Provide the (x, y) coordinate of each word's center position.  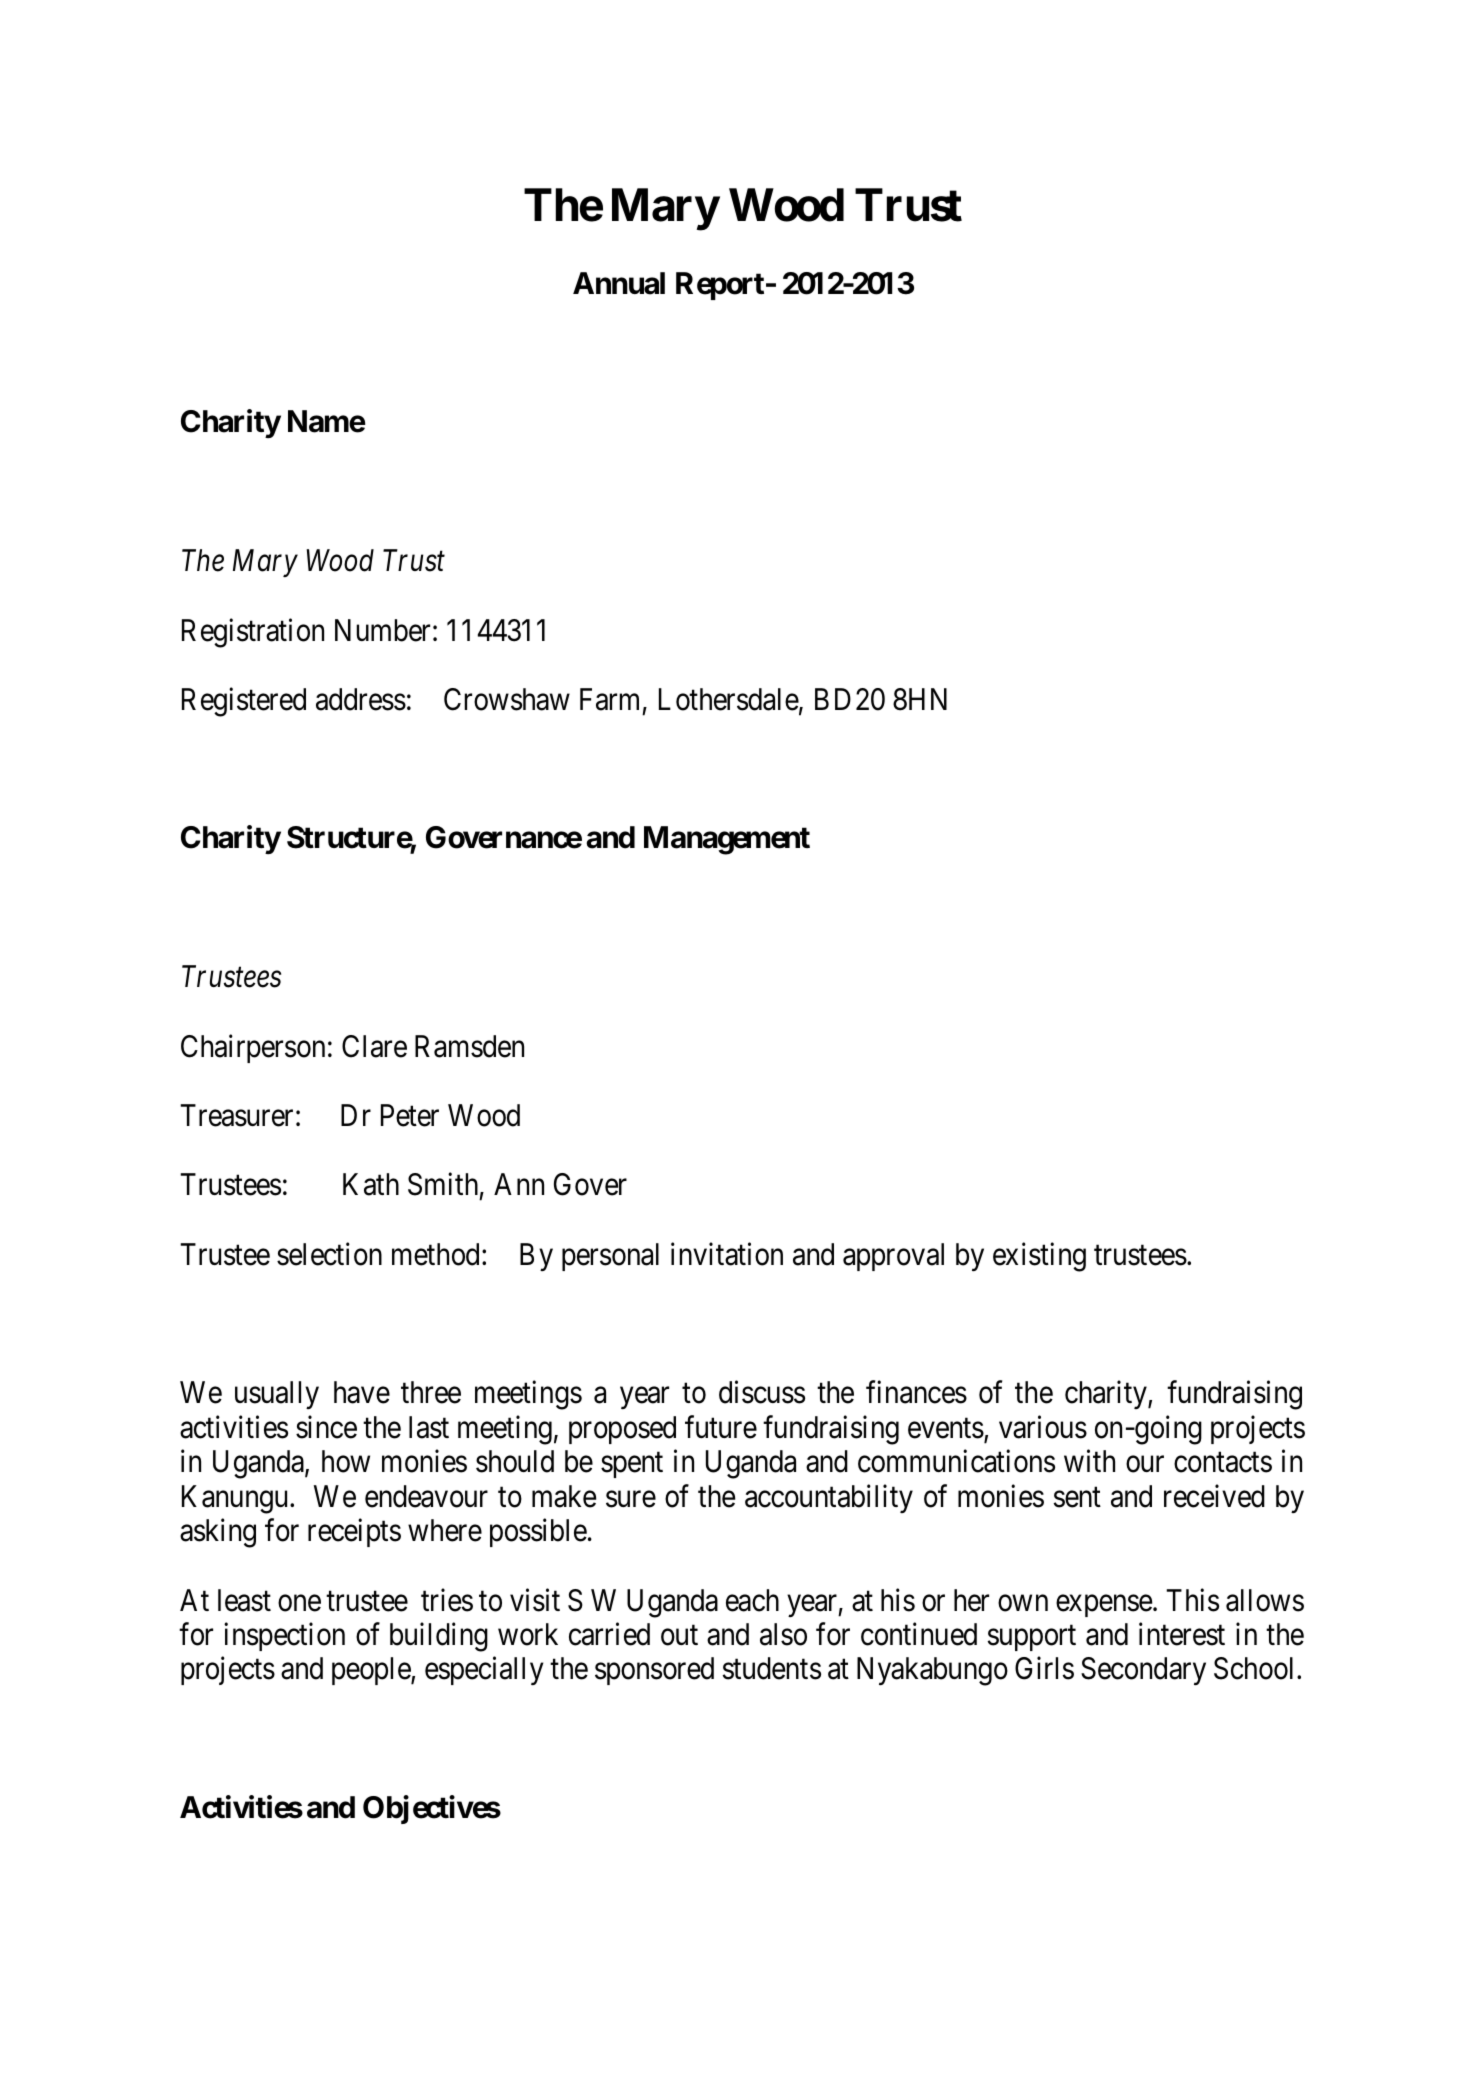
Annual (619, 283)
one (299, 1603)
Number (382, 630)
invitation (727, 1254)
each (752, 1600)
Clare (374, 1046)
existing (1039, 1257)
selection (329, 1254)
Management (727, 840)
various (1043, 1427)
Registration (253, 633)
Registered (244, 702)
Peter (410, 1115)
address (361, 699)
